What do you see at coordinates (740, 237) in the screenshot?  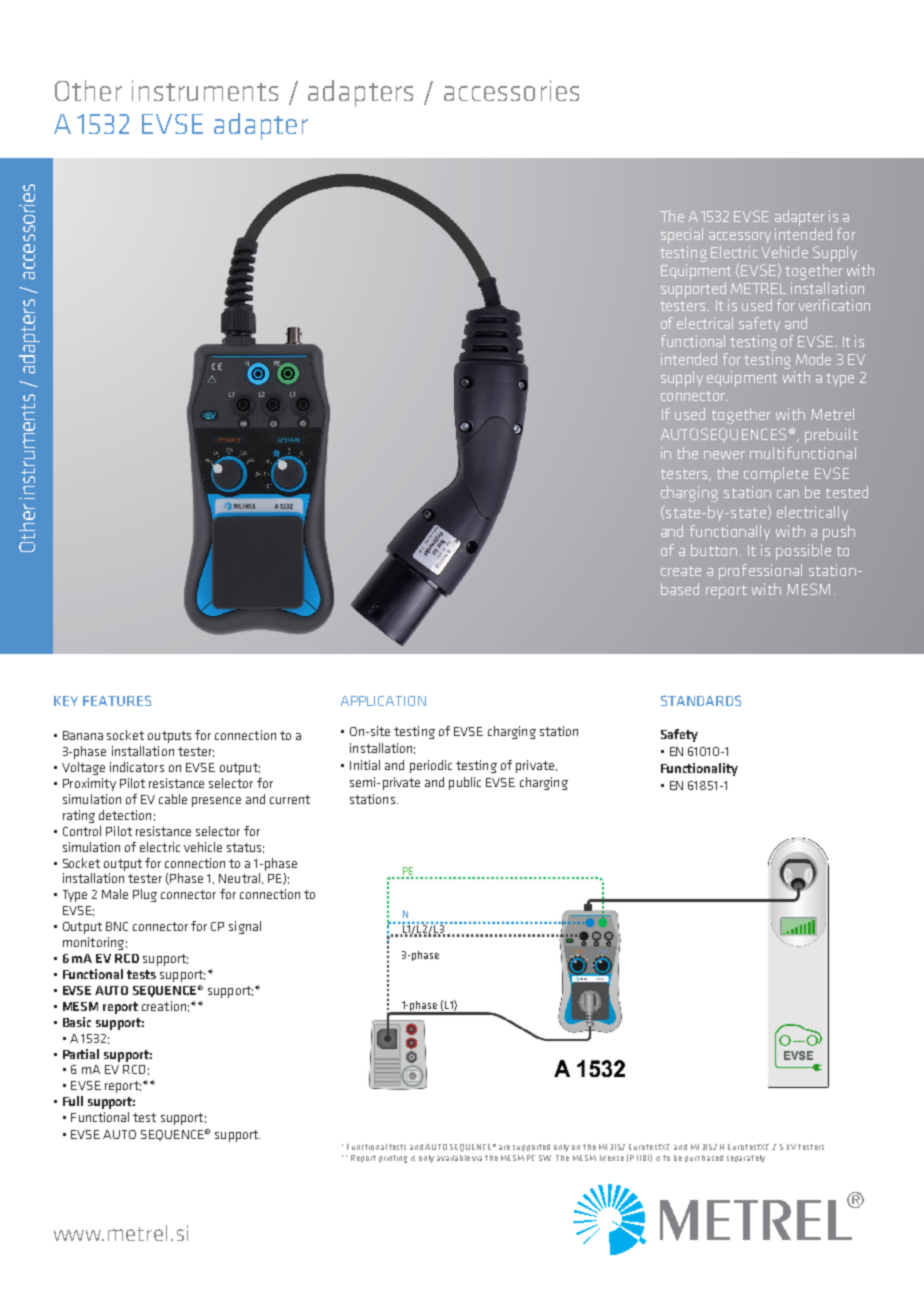 I see `accessory` at bounding box center [740, 237].
